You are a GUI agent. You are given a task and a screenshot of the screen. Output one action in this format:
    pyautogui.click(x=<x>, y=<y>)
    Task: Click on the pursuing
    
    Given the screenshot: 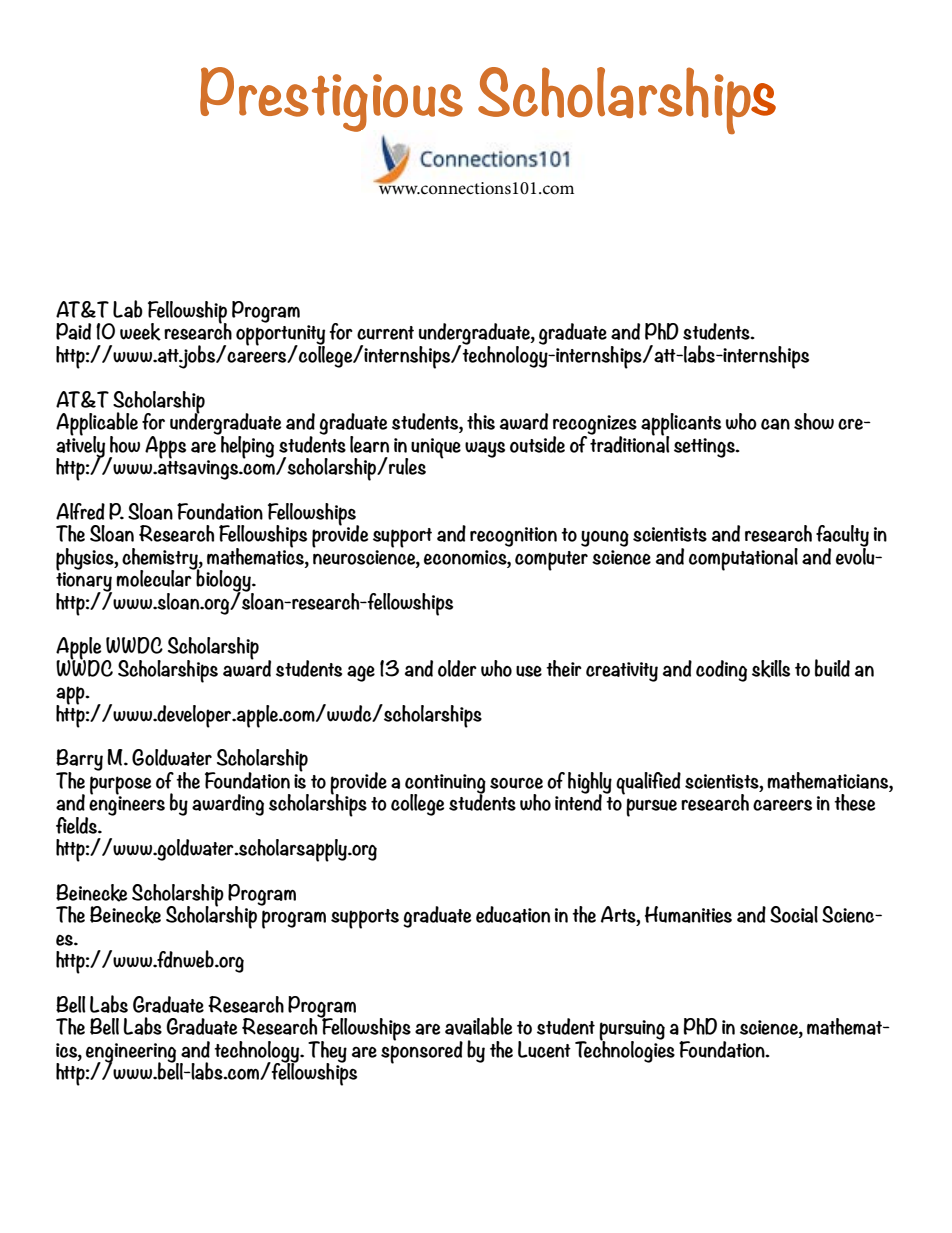 What is the action you would take?
    pyautogui.click(x=632, y=1031)
